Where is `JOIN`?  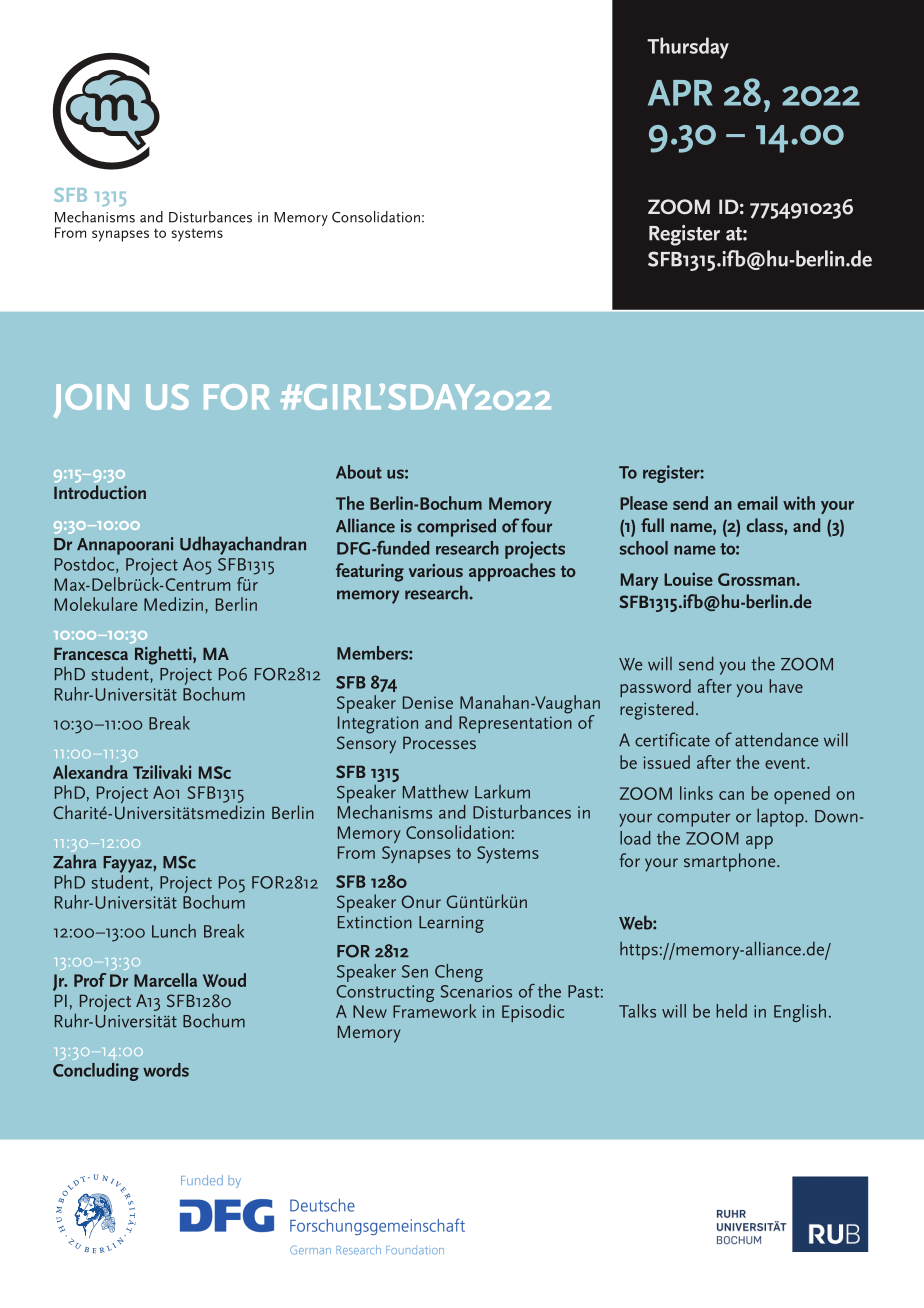 JOIN is located at coordinates (91, 401).
